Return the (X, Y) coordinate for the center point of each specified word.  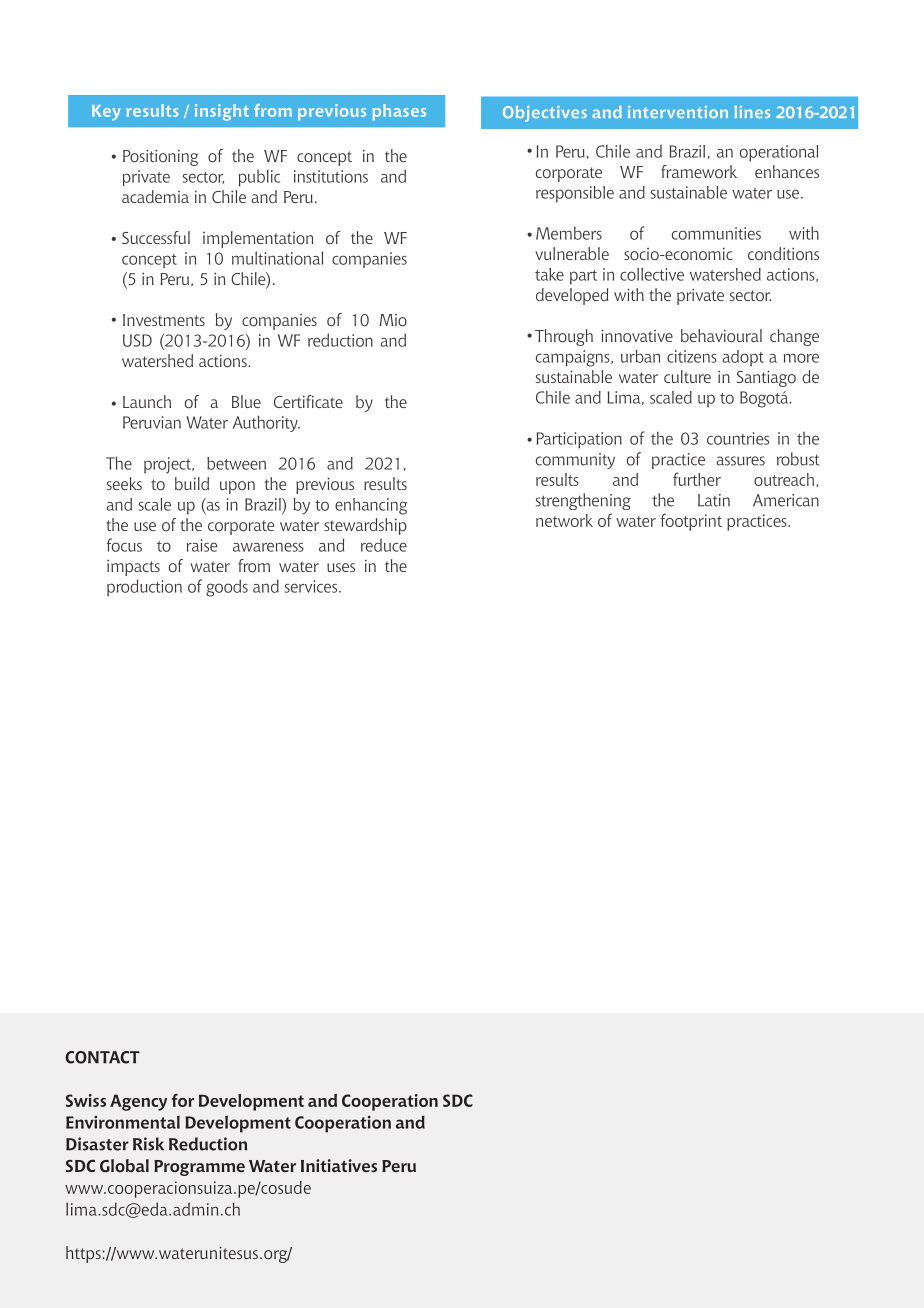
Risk (148, 1144)
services (311, 586)
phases (399, 112)
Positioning (160, 157)
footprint (691, 522)
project (168, 465)
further (697, 479)
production (144, 588)
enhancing (371, 506)
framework (699, 171)
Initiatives (339, 1165)
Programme (199, 1168)
